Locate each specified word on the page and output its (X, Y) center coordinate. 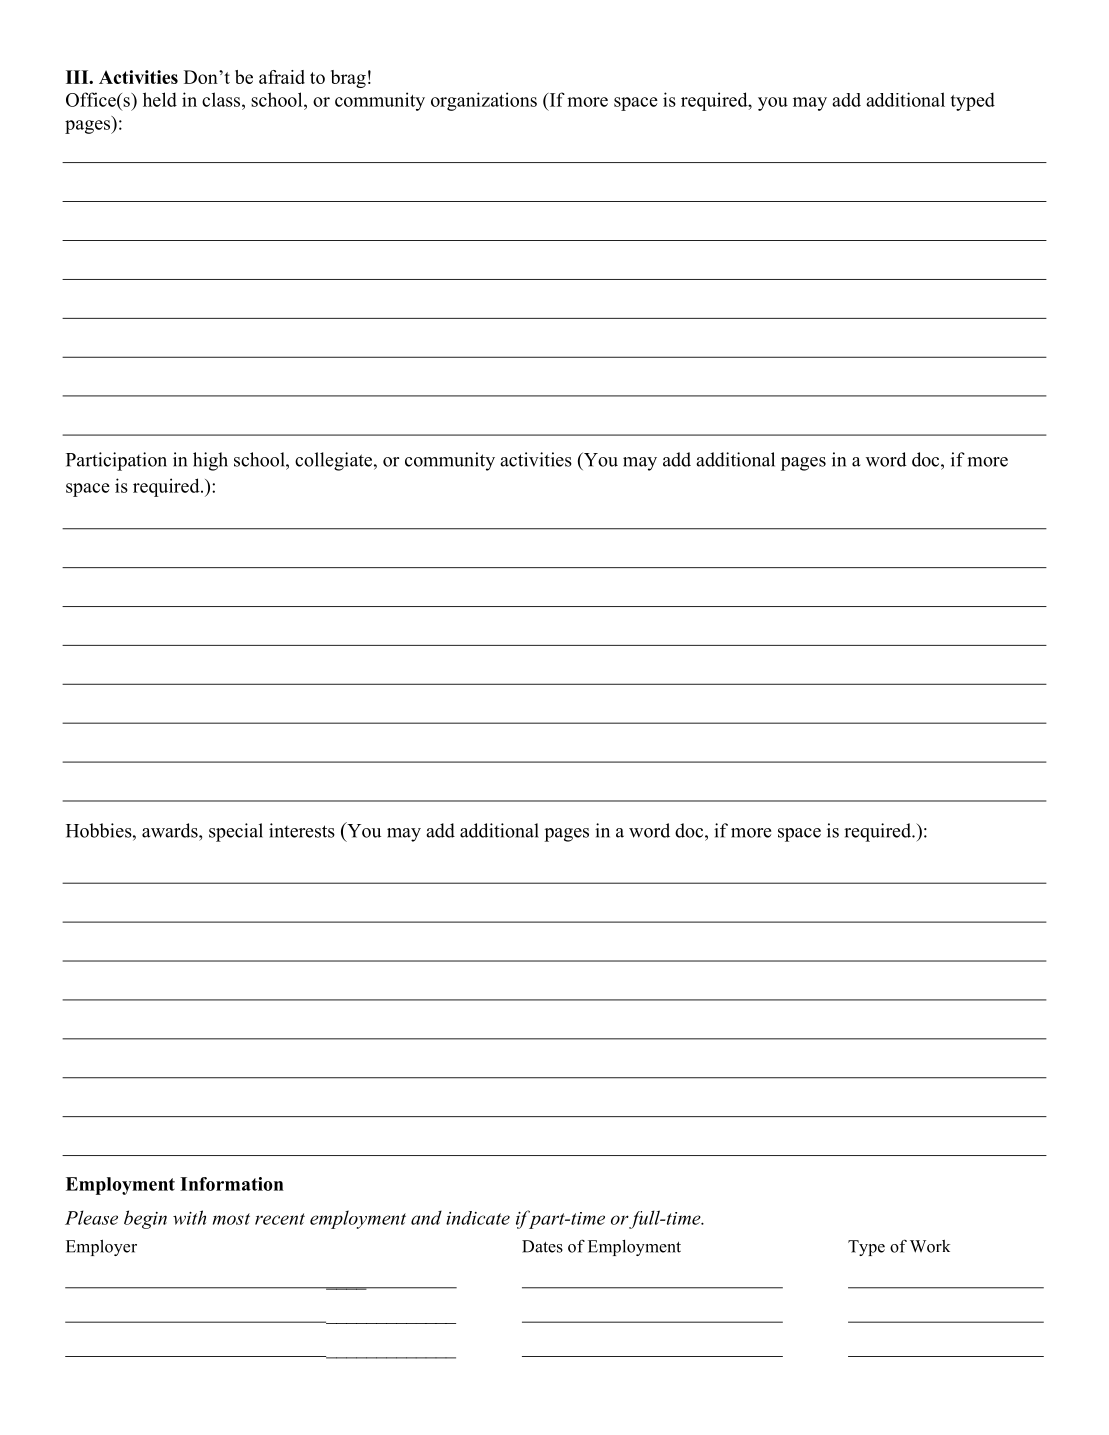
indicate (478, 1218)
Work (930, 1246)
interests (302, 830)
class (222, 99)
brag (348, 79)
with (189, 1217)
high (210, 461)
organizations (484, 101)
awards (171, 830)
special (236, 832)
